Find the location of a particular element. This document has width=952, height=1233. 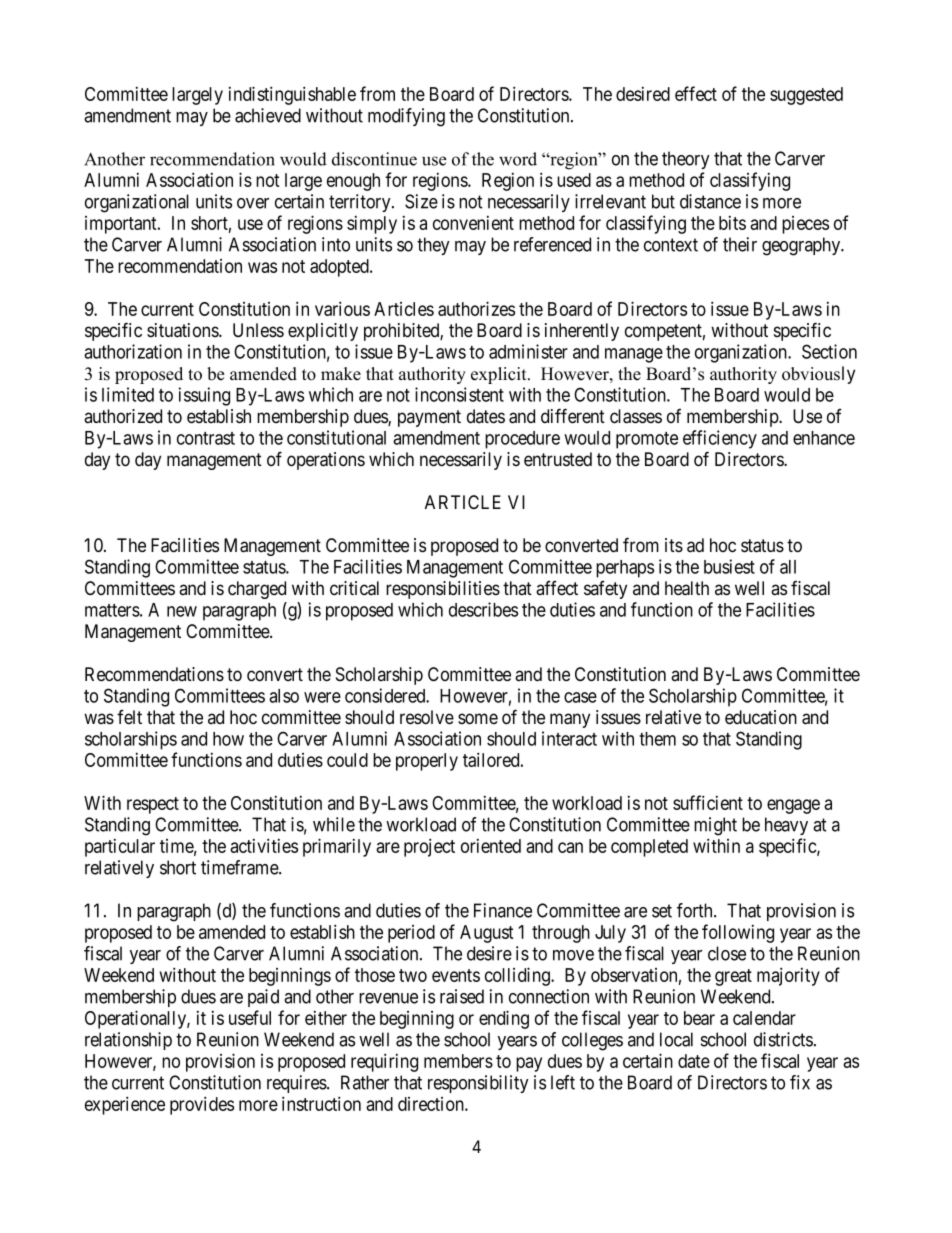

responsibility is located at coordinates (478, 1084).
